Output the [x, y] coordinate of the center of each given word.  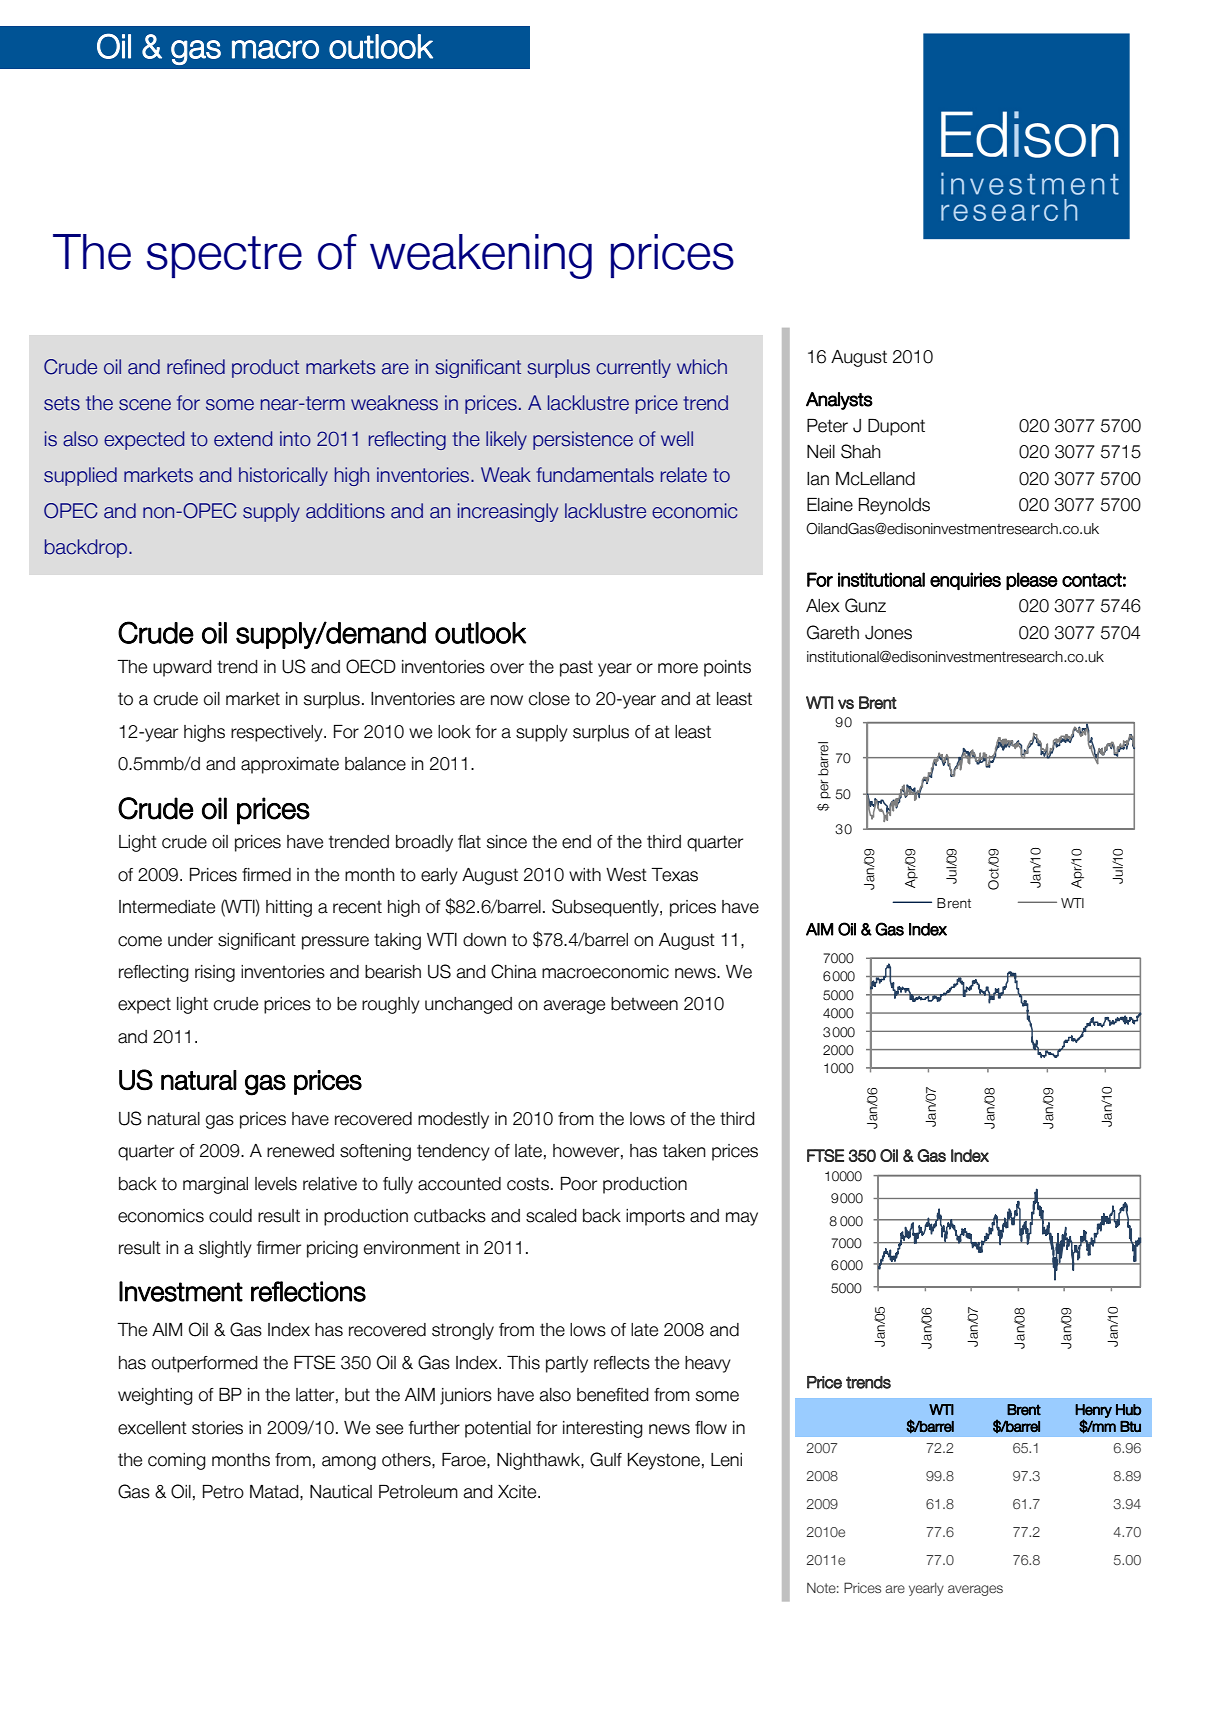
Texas [674, 875]
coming [177, 1461]
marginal [215, 1185]
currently [633, 368]
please [1032, 581]
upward [182, 668]
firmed [266, 875]
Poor [579, 1184]
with [585, 874]
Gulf [606, 1459]
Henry [1093, 1412]
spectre [224, 257]
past [576, 669]
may [742, 1219]
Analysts [839, 401]
